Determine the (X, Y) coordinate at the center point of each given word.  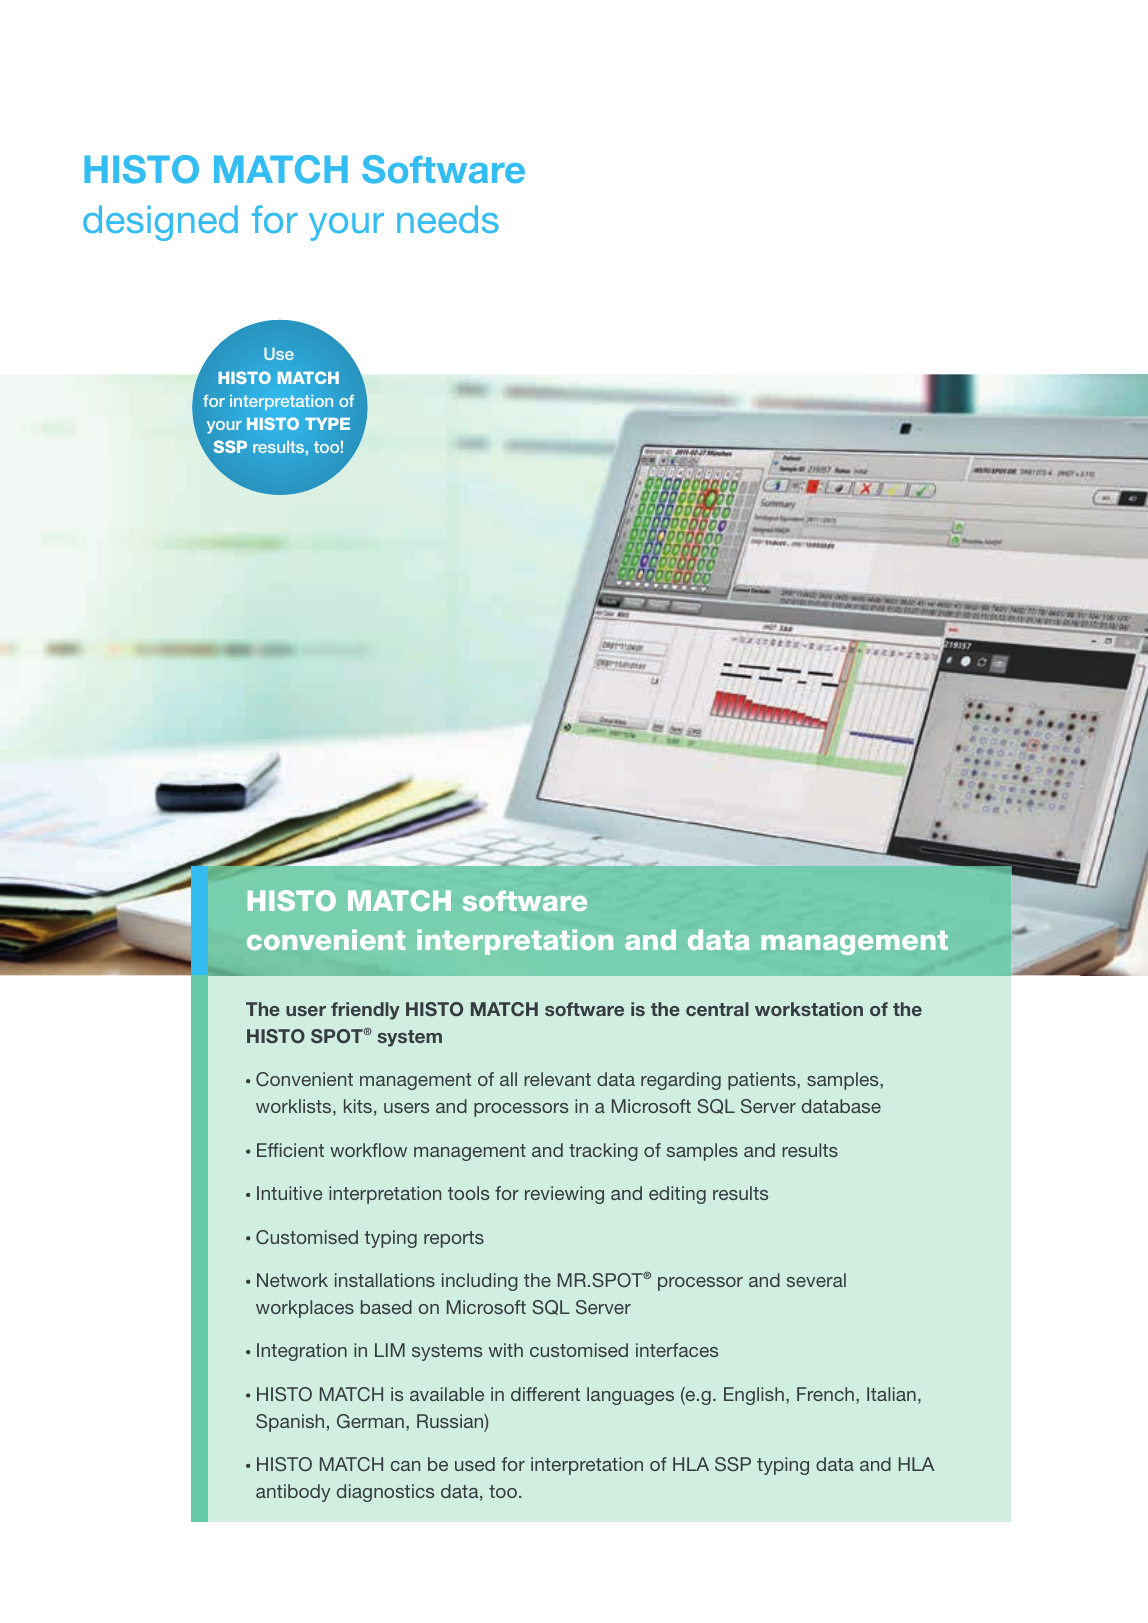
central (717, 1009)
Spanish (290, 1423)
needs (448, 219)
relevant (557, 1079)
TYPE (327, 423)
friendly (365, 1011)
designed (160, 223)
